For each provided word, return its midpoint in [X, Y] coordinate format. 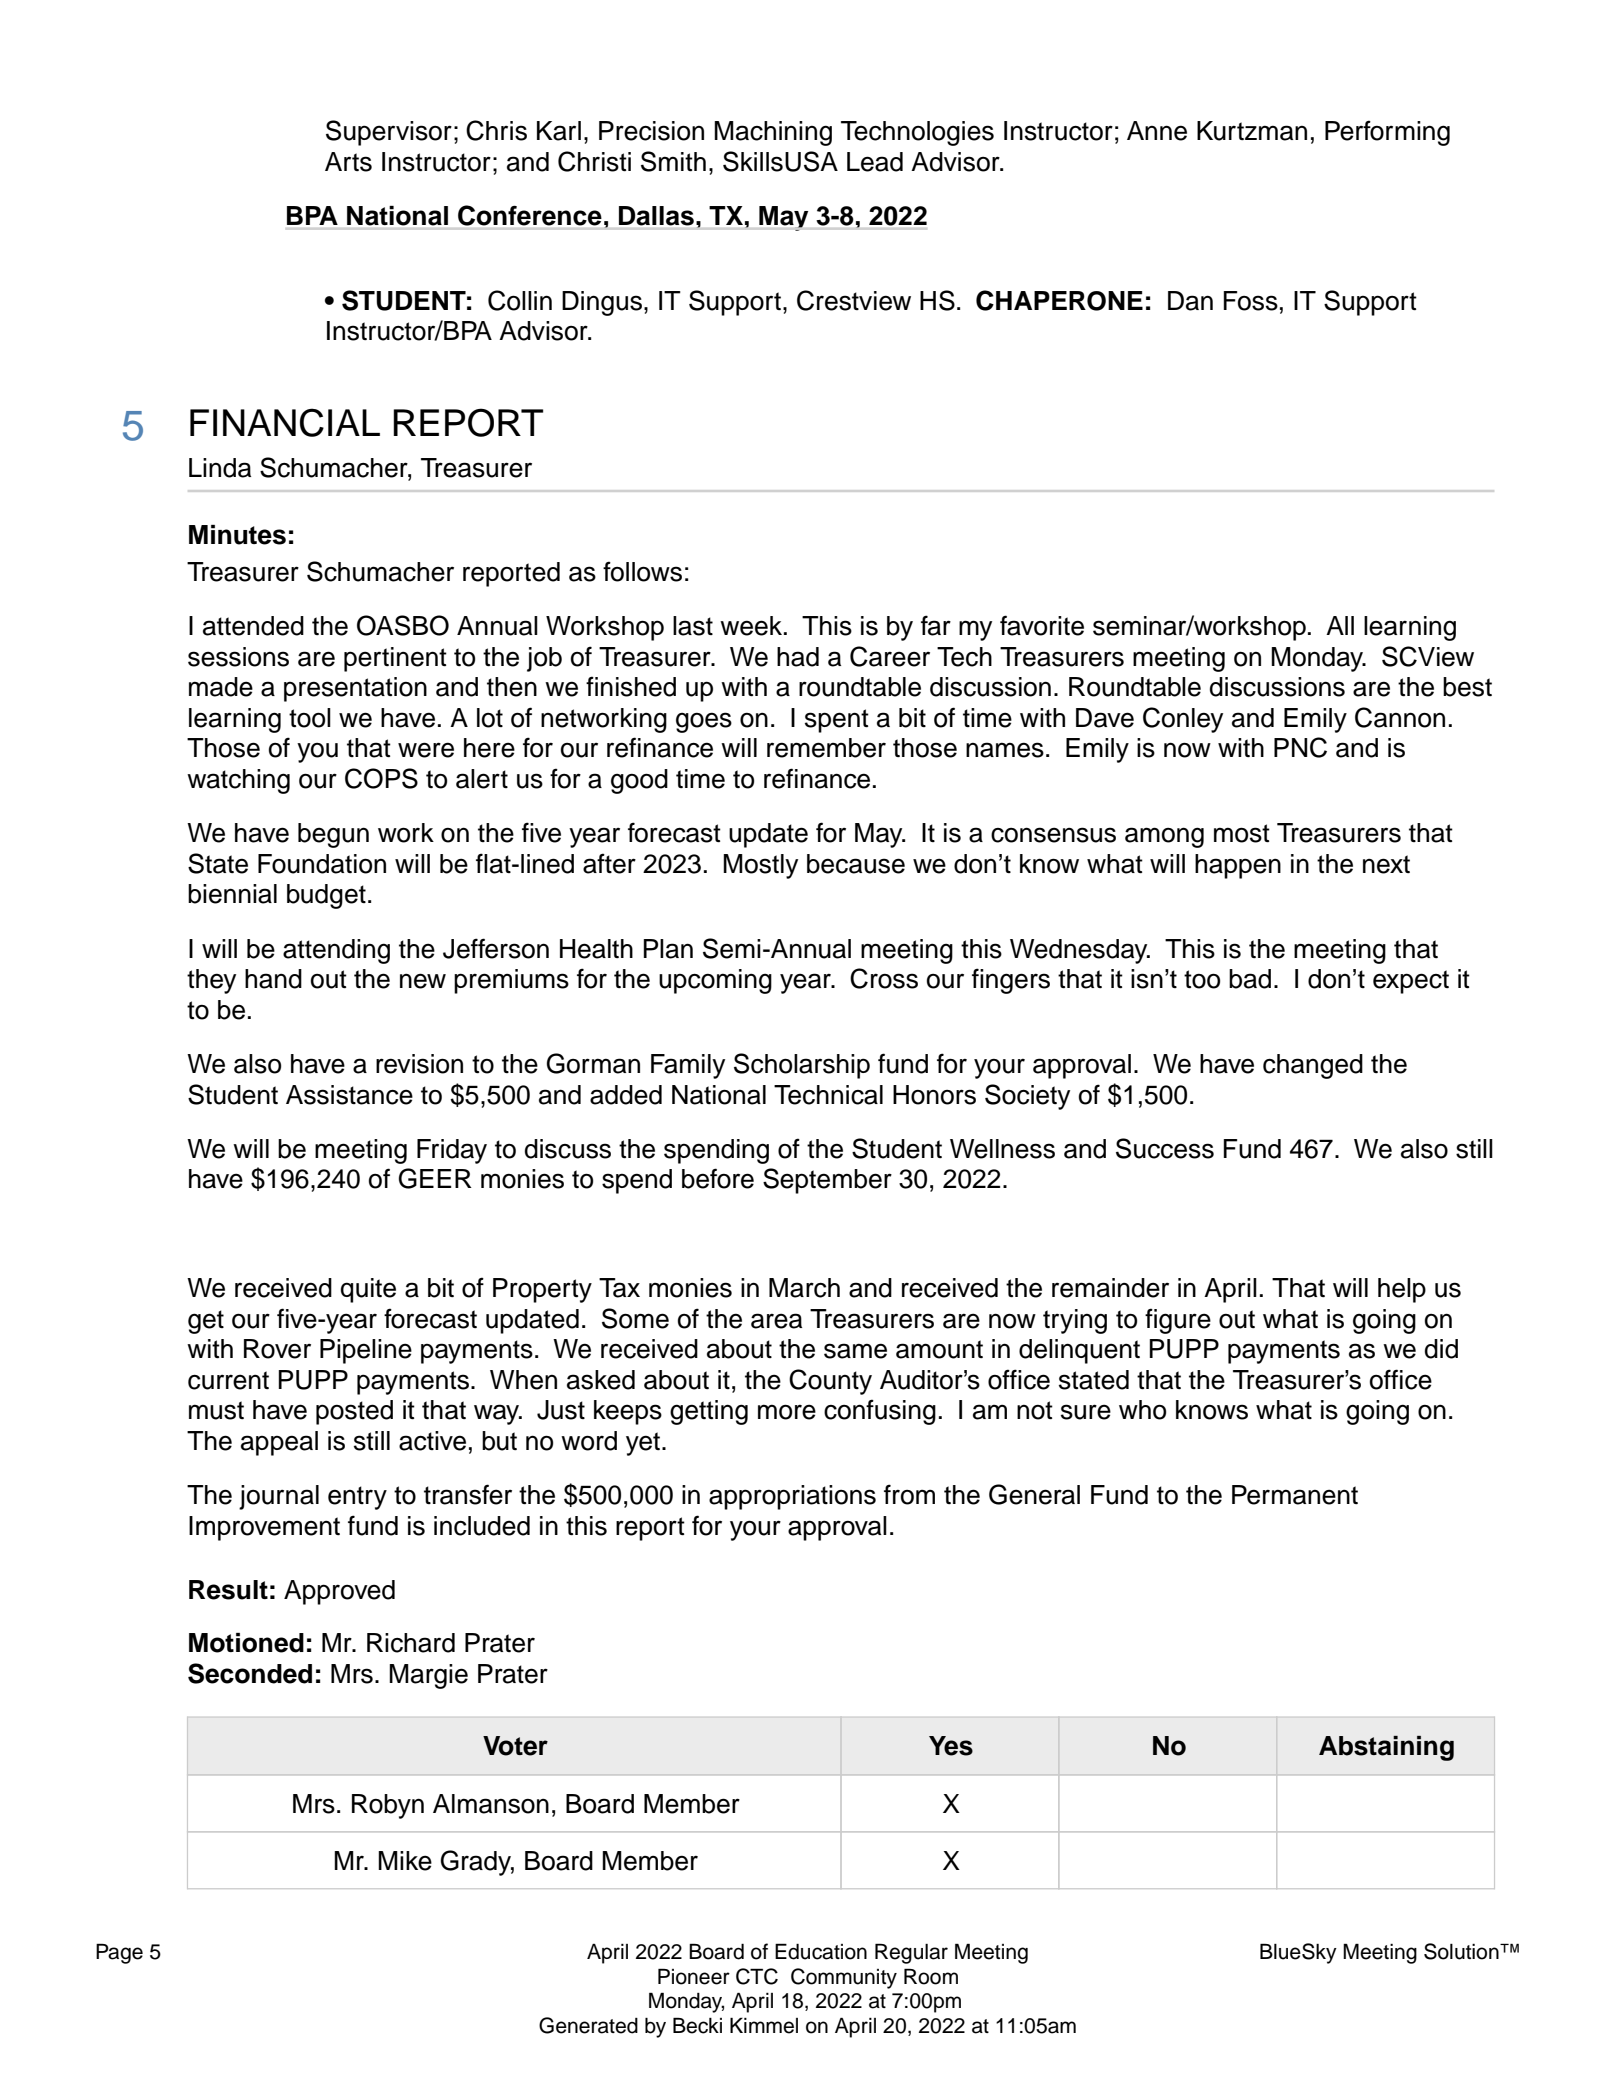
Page [119, 1953]
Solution [1462, 1951]
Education [821, 1951]
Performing [1387, 133]
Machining [773, 133]
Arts [348, 162]
